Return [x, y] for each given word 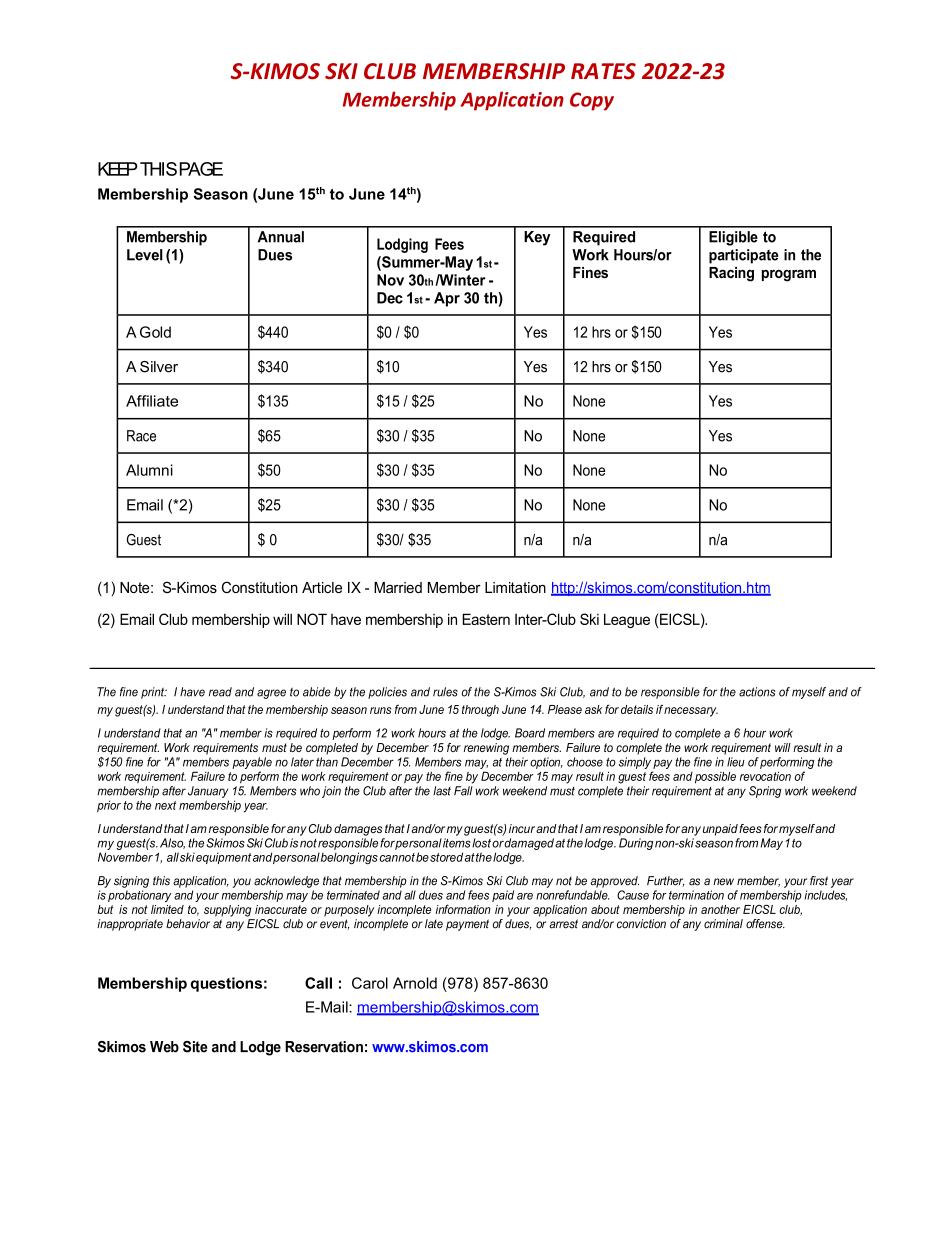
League [627, 620]
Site [195, 1047]
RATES [603, 71]
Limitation [515, 587]
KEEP [118, 169]
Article [322, 587]
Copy [592, 101]
